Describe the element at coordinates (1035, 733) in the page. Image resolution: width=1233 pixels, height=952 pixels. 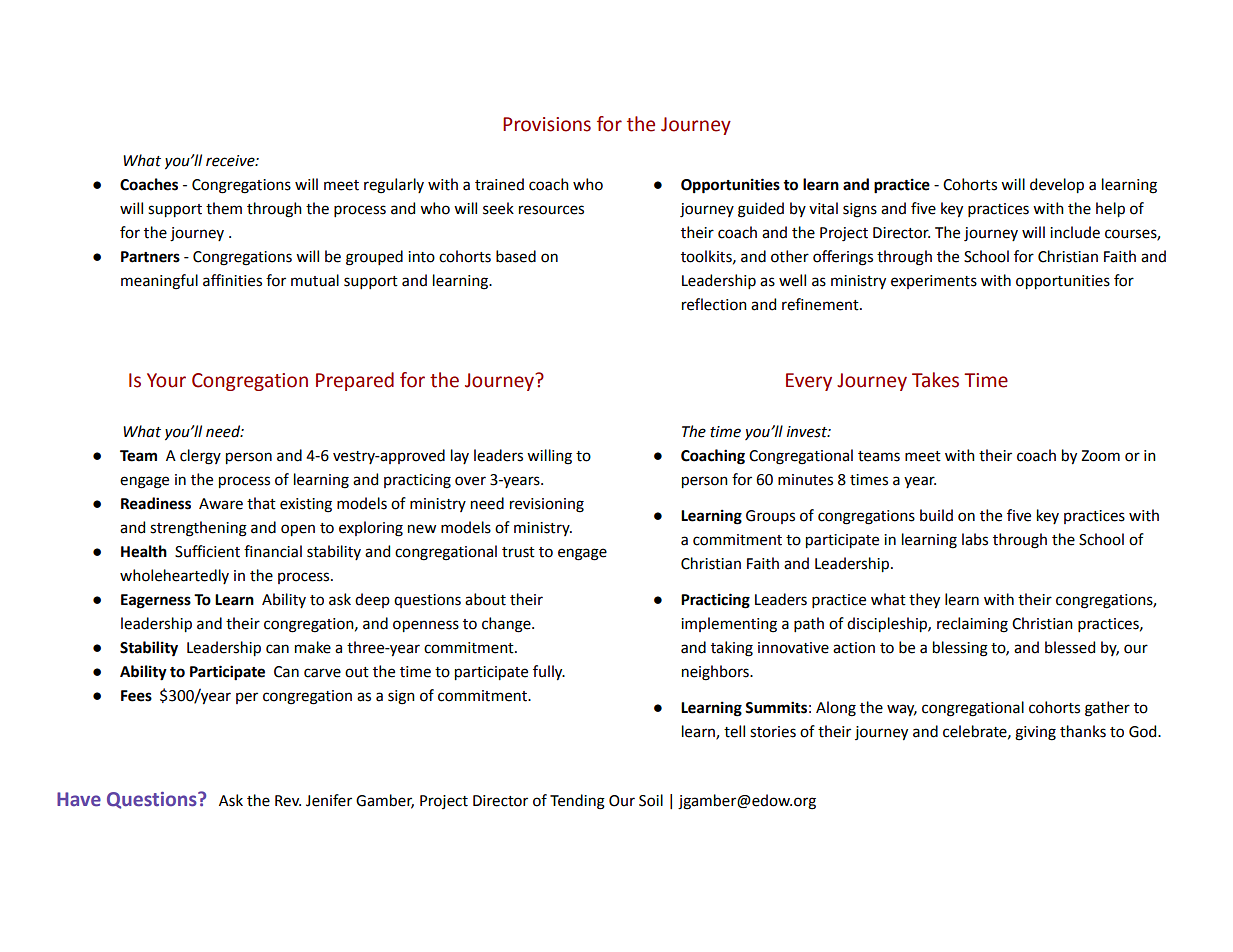
I see `giving` at that location.
